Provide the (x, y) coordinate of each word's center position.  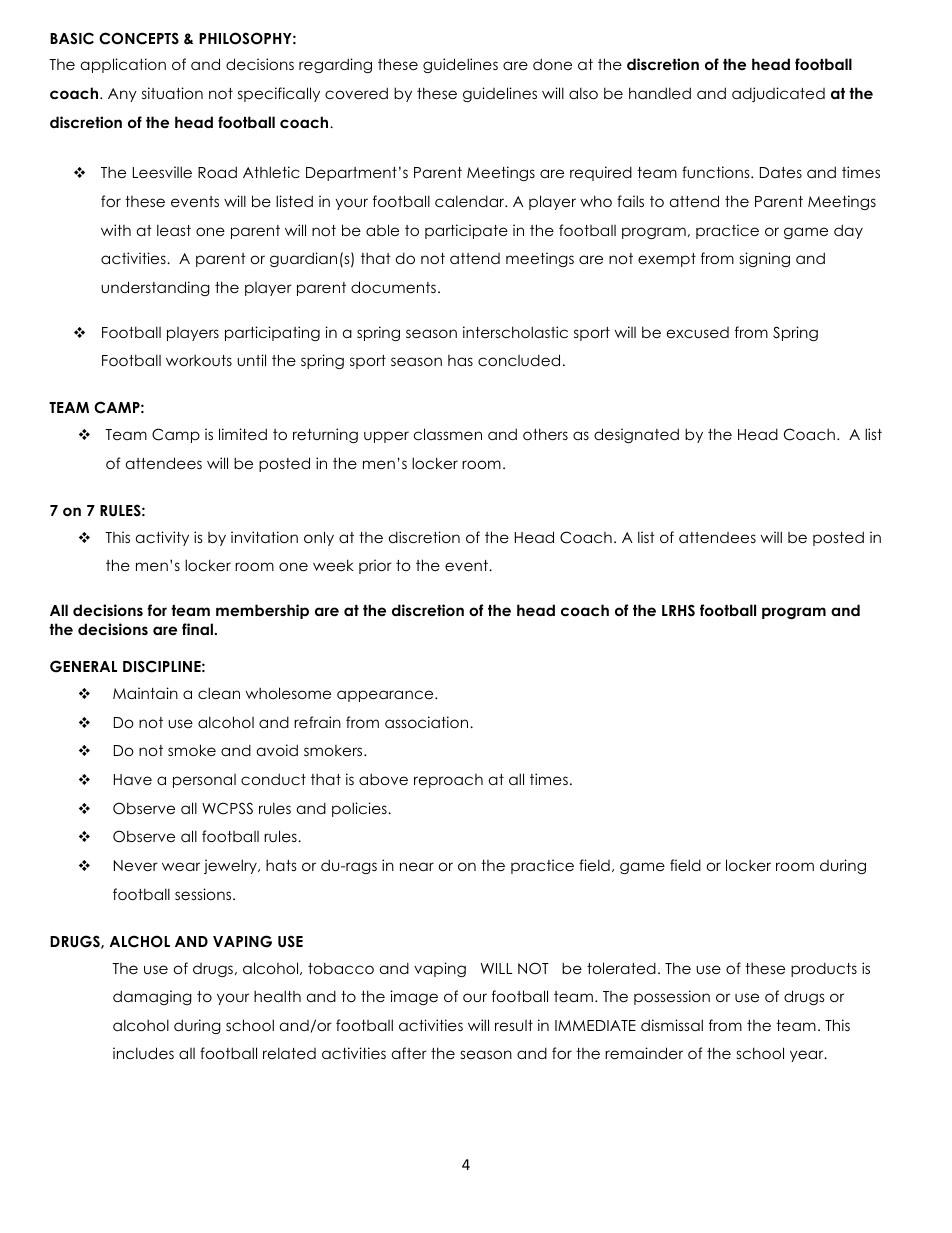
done (552, 64)
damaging (152, 997)
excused (698, 332)
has (460, 360)
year (808, 1056)
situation (172, 93)
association (428, 722)
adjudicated (778, 94)
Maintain (145, 693)
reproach (448, 781)
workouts (199, 360)
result (514, 1025)
